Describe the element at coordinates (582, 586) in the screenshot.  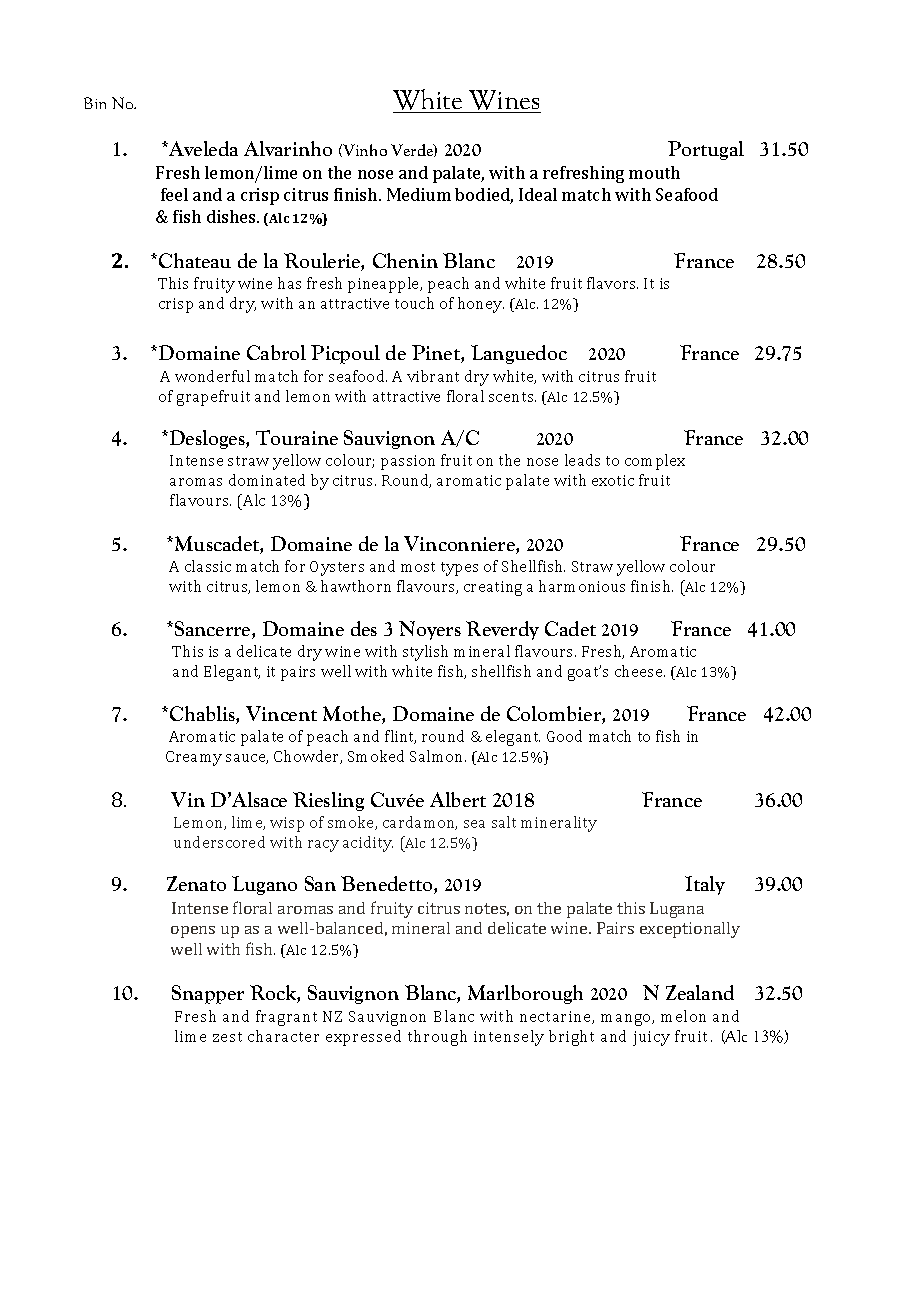
I see `harmonious` at that location.
